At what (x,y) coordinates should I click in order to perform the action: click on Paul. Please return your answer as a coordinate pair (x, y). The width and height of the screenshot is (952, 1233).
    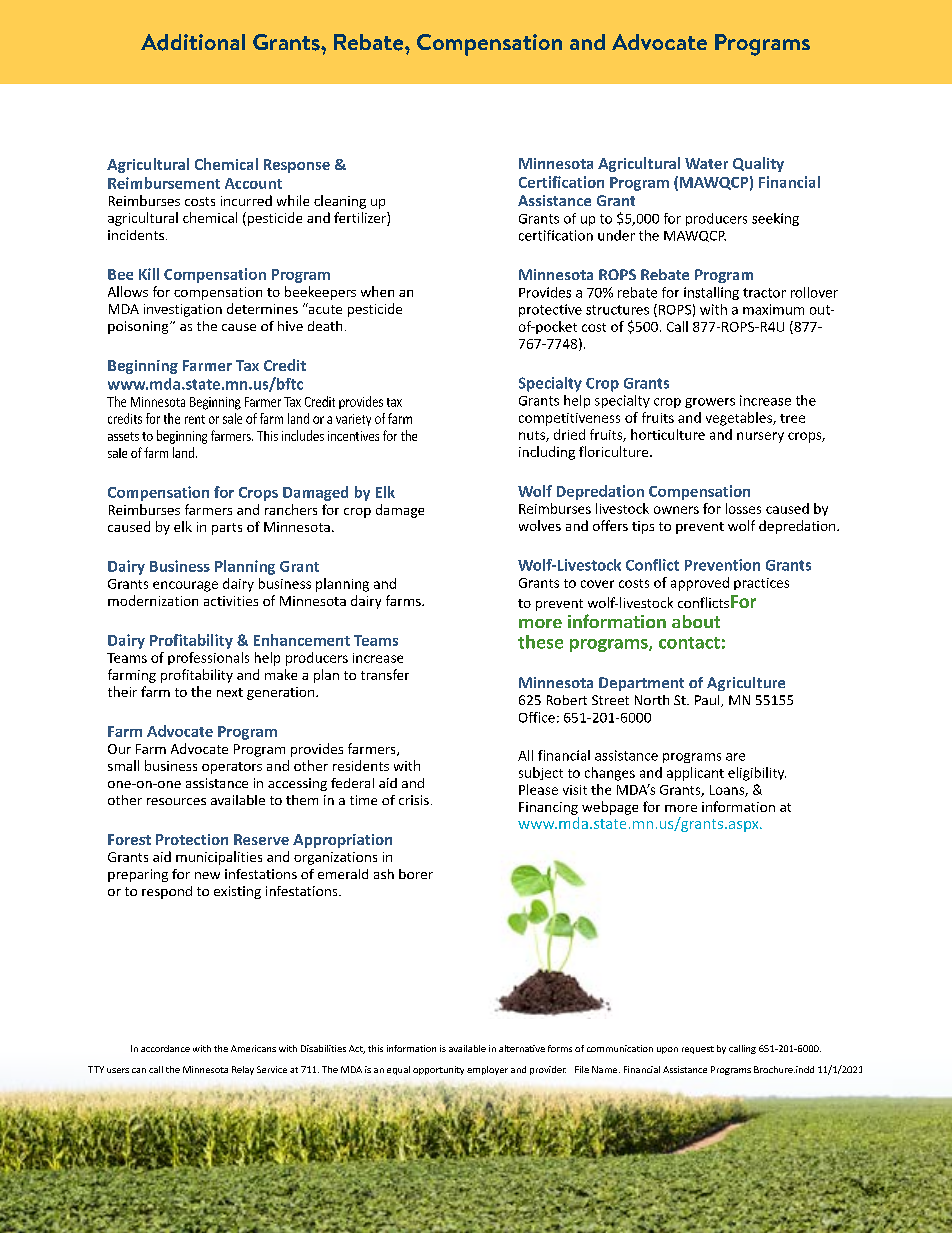
    Looking at the image, I should click on (708, 701).
